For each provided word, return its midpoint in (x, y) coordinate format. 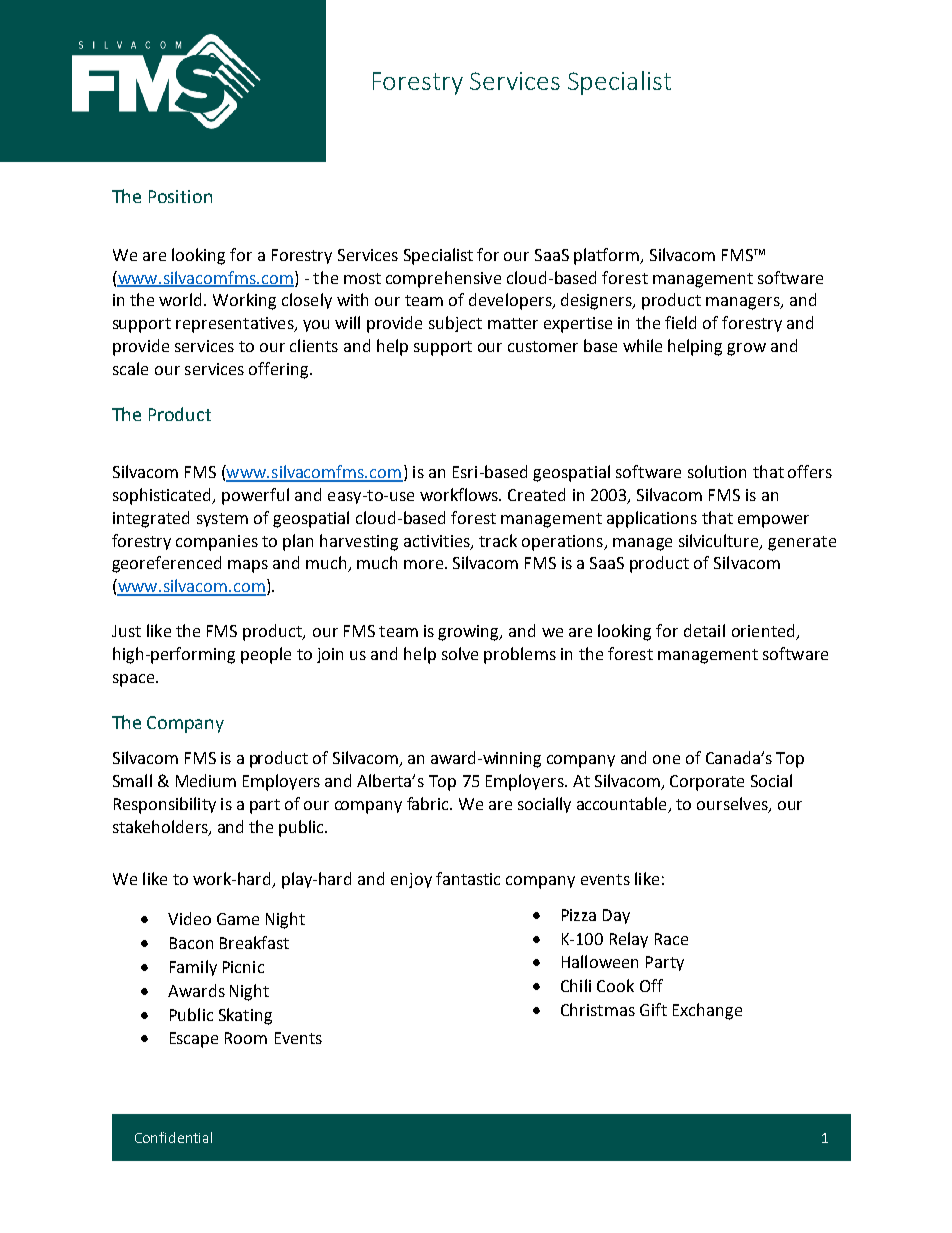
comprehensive (443, 279)
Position (180, 196)
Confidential (173, 1137)
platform (607, 256)
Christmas (598, 1009)
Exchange (707, 1011)
